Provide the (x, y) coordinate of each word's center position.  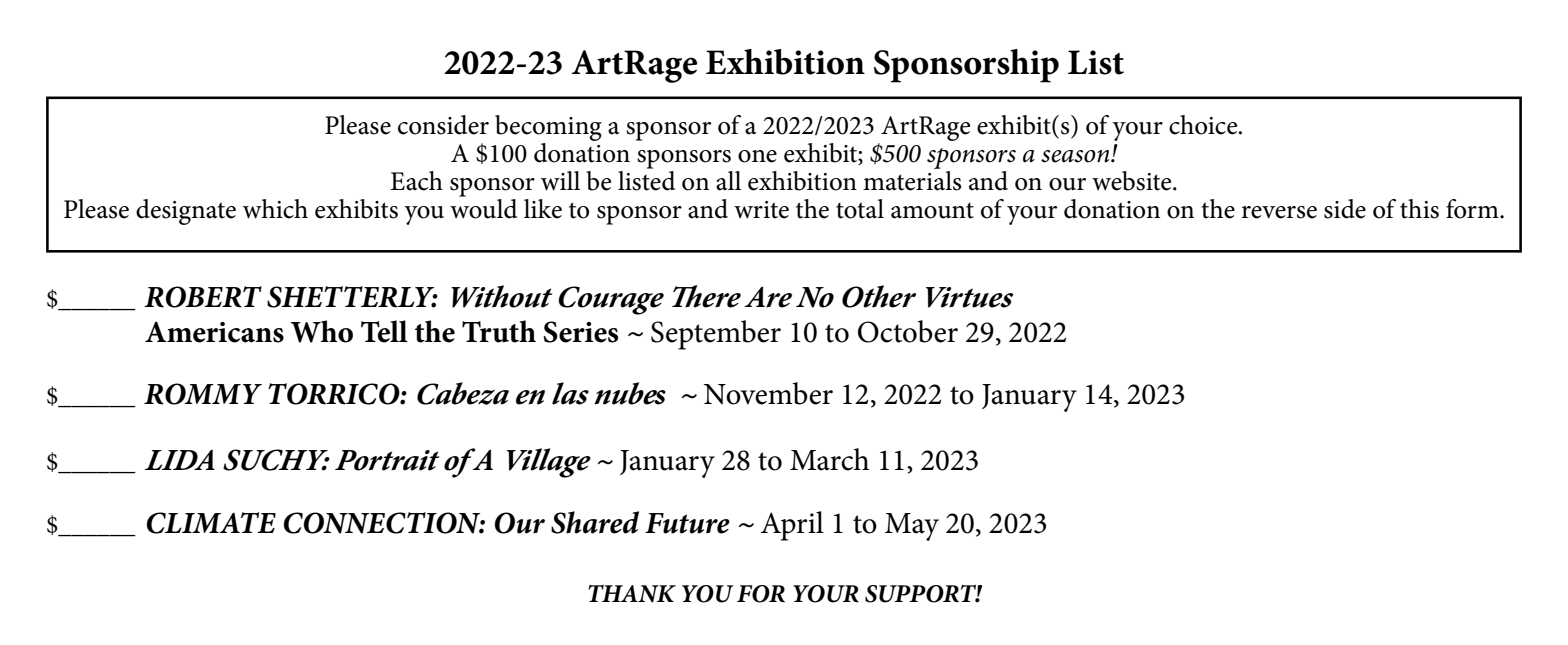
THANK (632, 594)
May (912, 527)
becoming (548, 128)
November (768, 393)
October (908, 331)
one (757, 156)
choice (1204, 125)
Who (322, 331)
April (792, 526)
